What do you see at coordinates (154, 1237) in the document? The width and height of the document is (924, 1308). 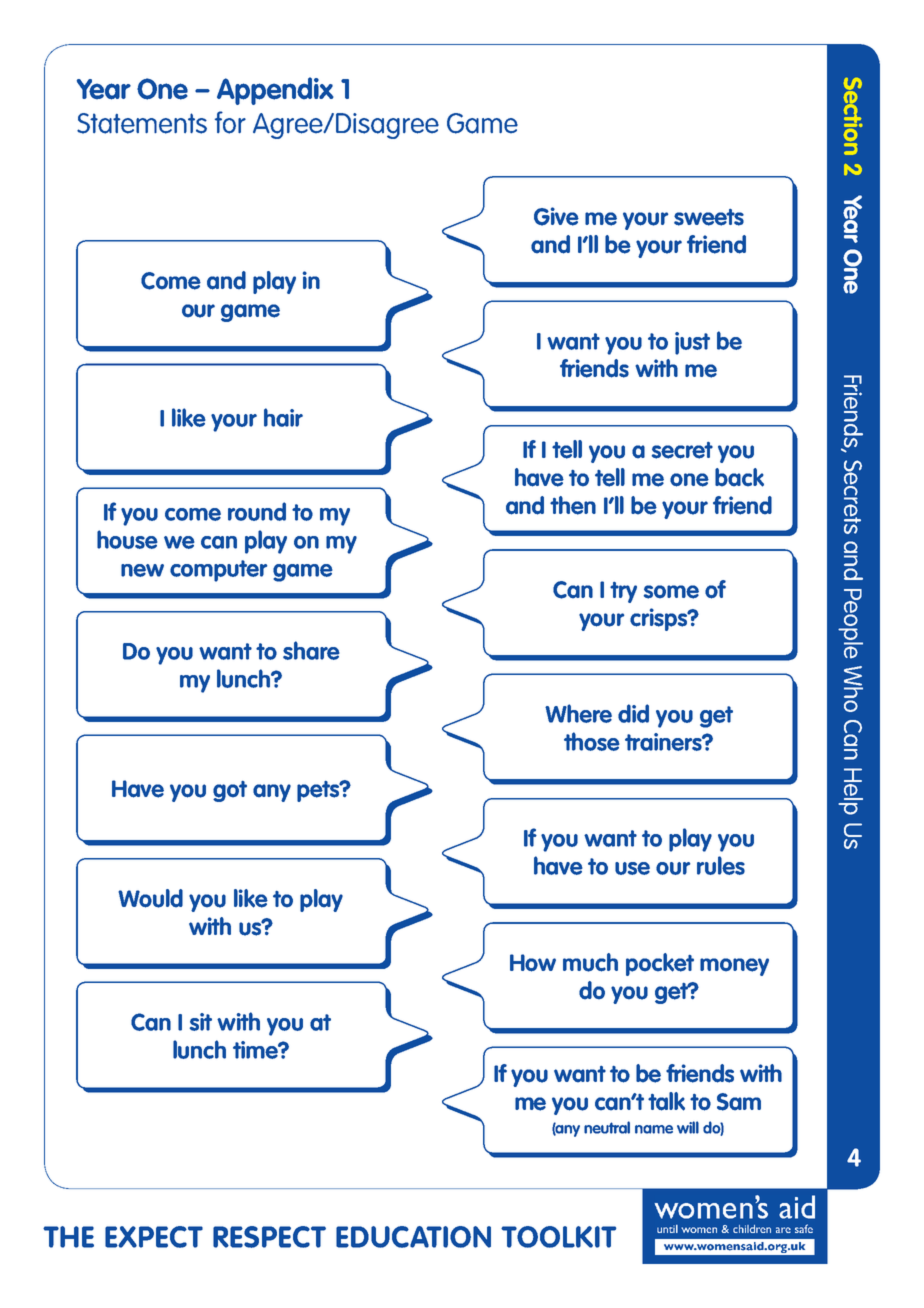 I see `Expect` at bounding box center [154, 1237].
